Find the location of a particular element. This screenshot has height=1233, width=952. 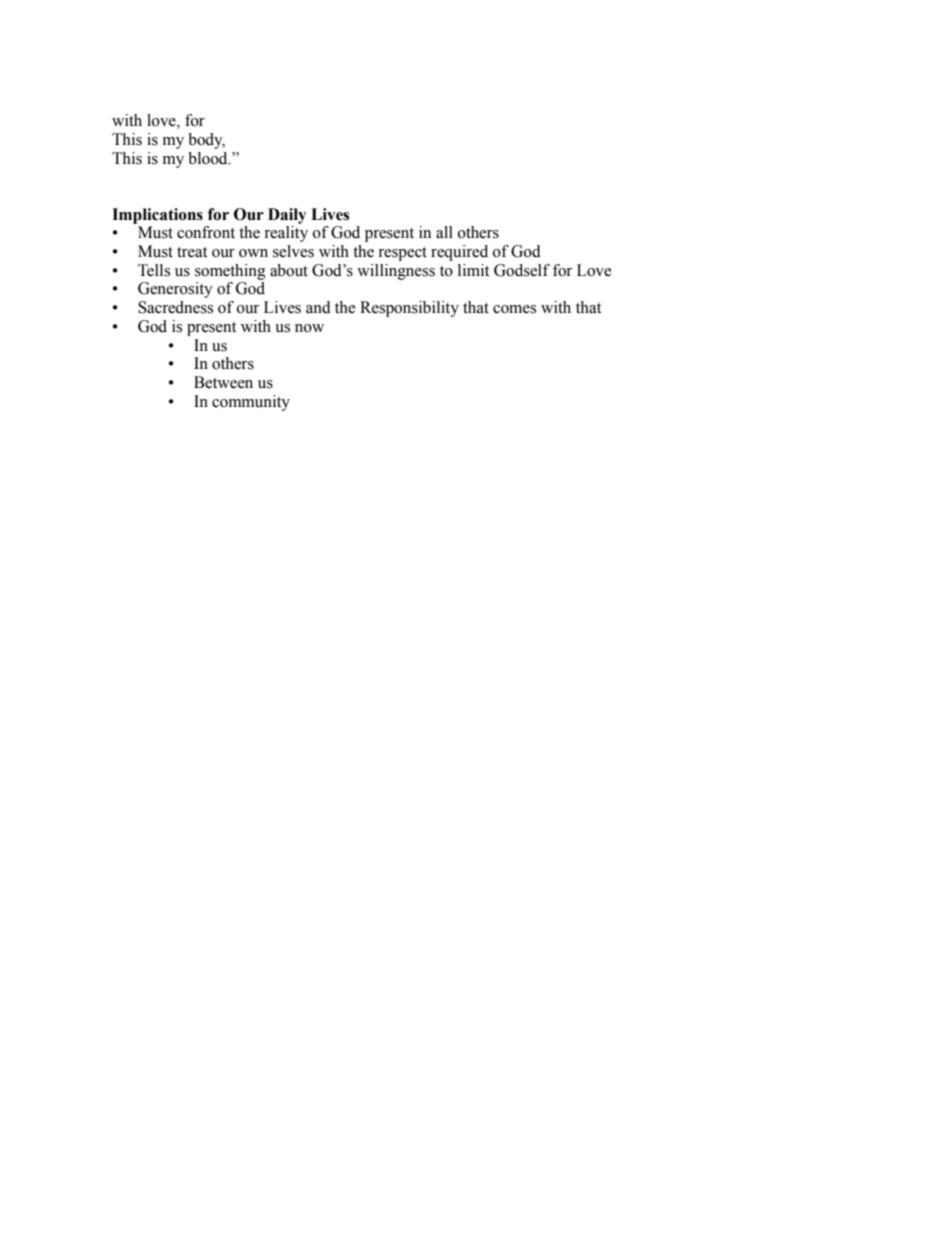

confront is located at coordinates (206, 232).
